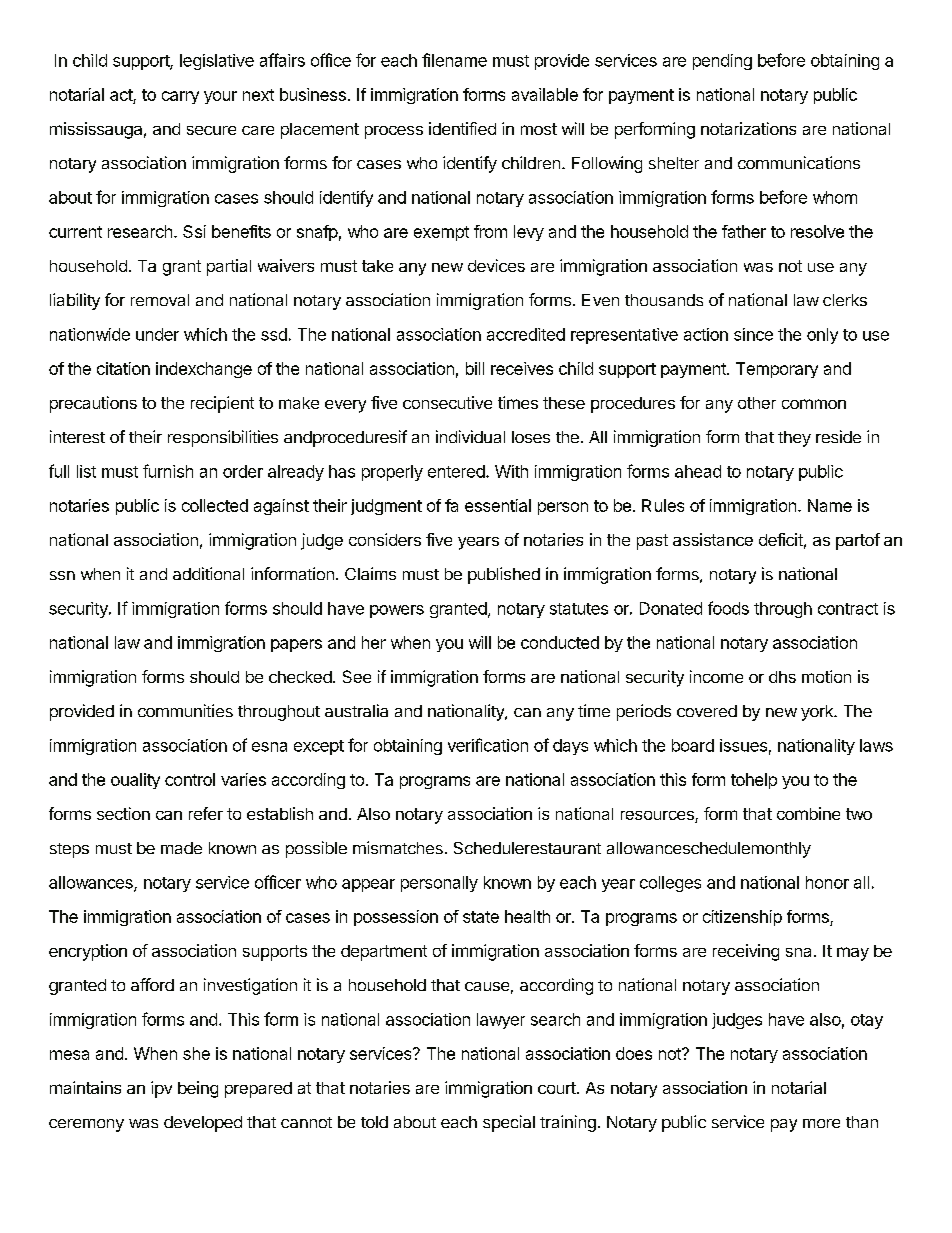 The image size is (952, 1233). Describe the element at coordinates (488, 745) in the screenshot. I see `verification` at that location.
